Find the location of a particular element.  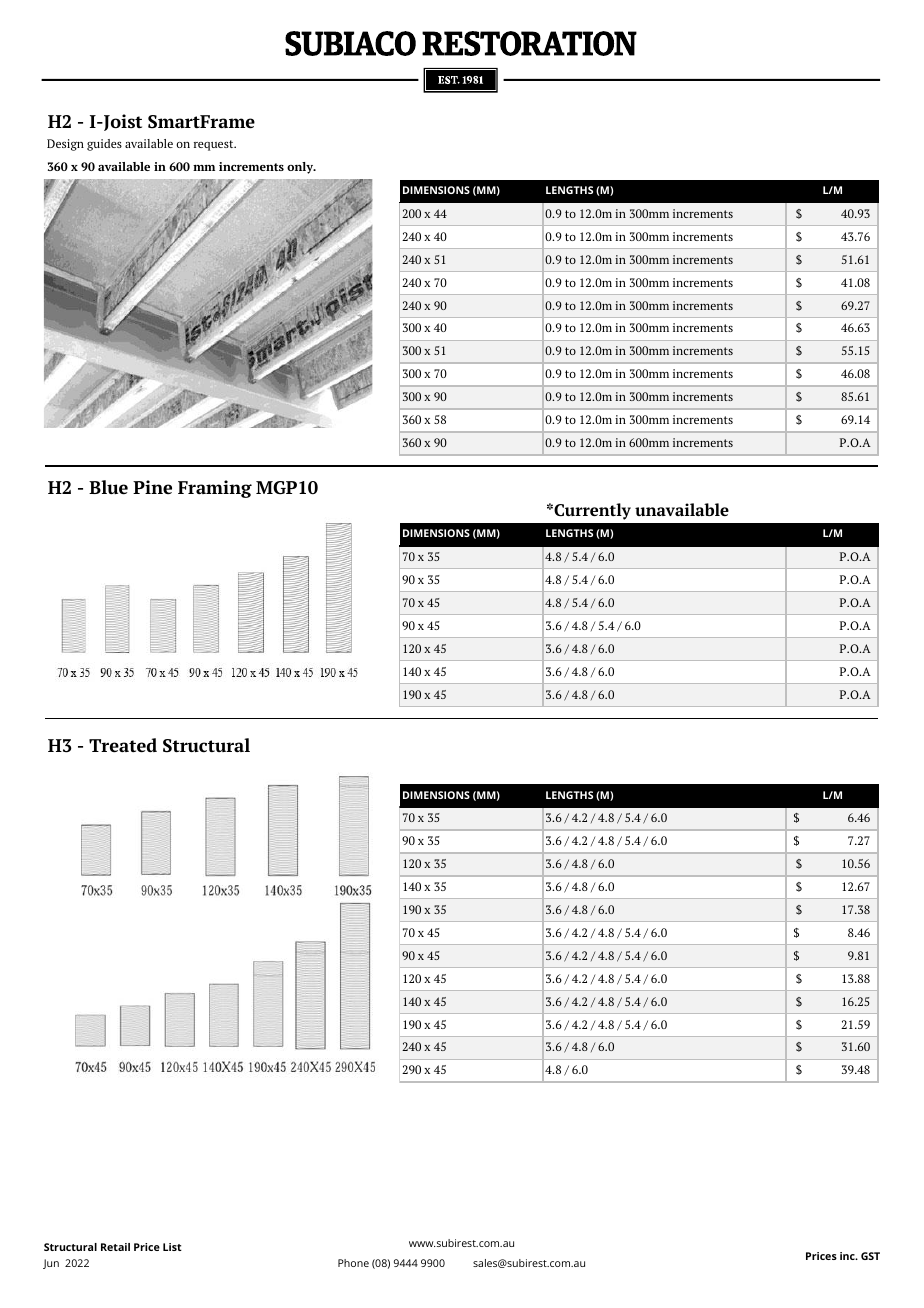

Phone is located at coordinates (353, 1263).
